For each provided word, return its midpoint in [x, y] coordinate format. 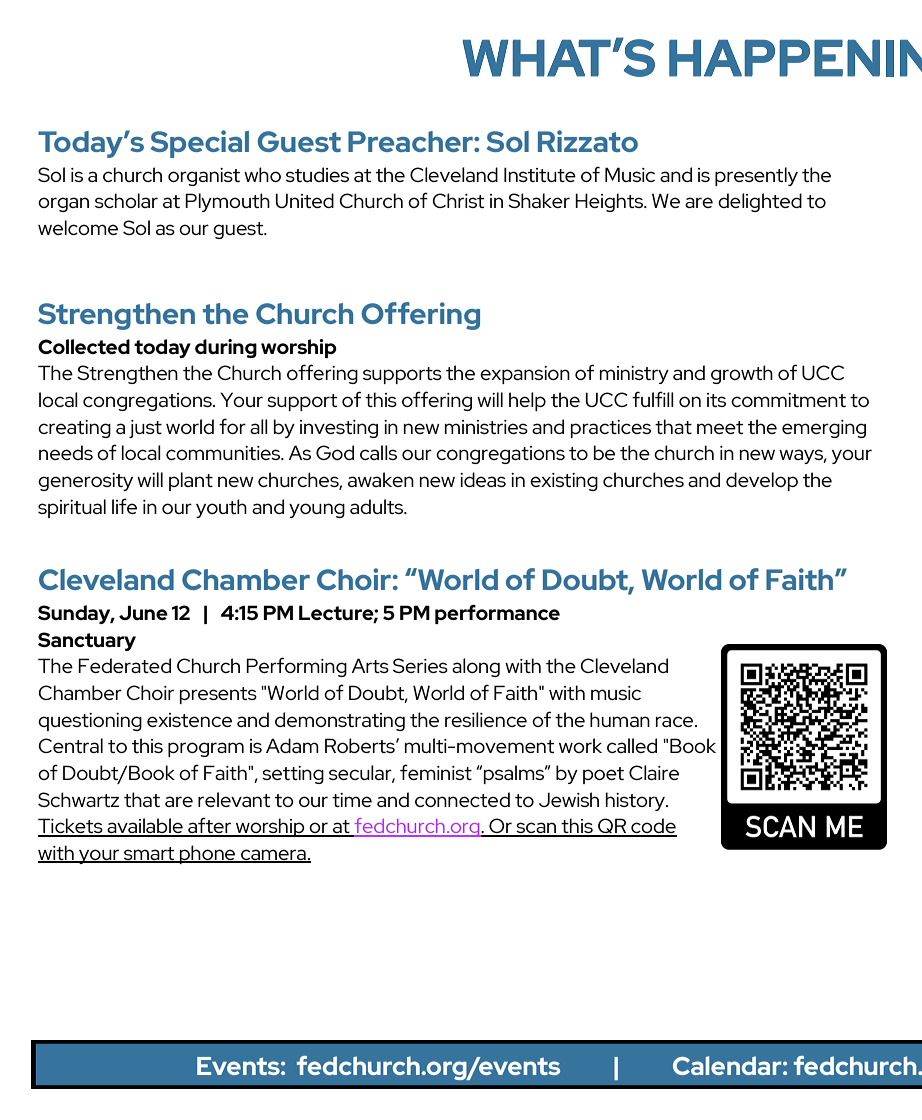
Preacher [411, 141]
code [653, 827]
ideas [483, 479]
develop [762, 481]
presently [756, 176]
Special [199, 144]
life [124, 506]
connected [462, 799]
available [145, 827]
